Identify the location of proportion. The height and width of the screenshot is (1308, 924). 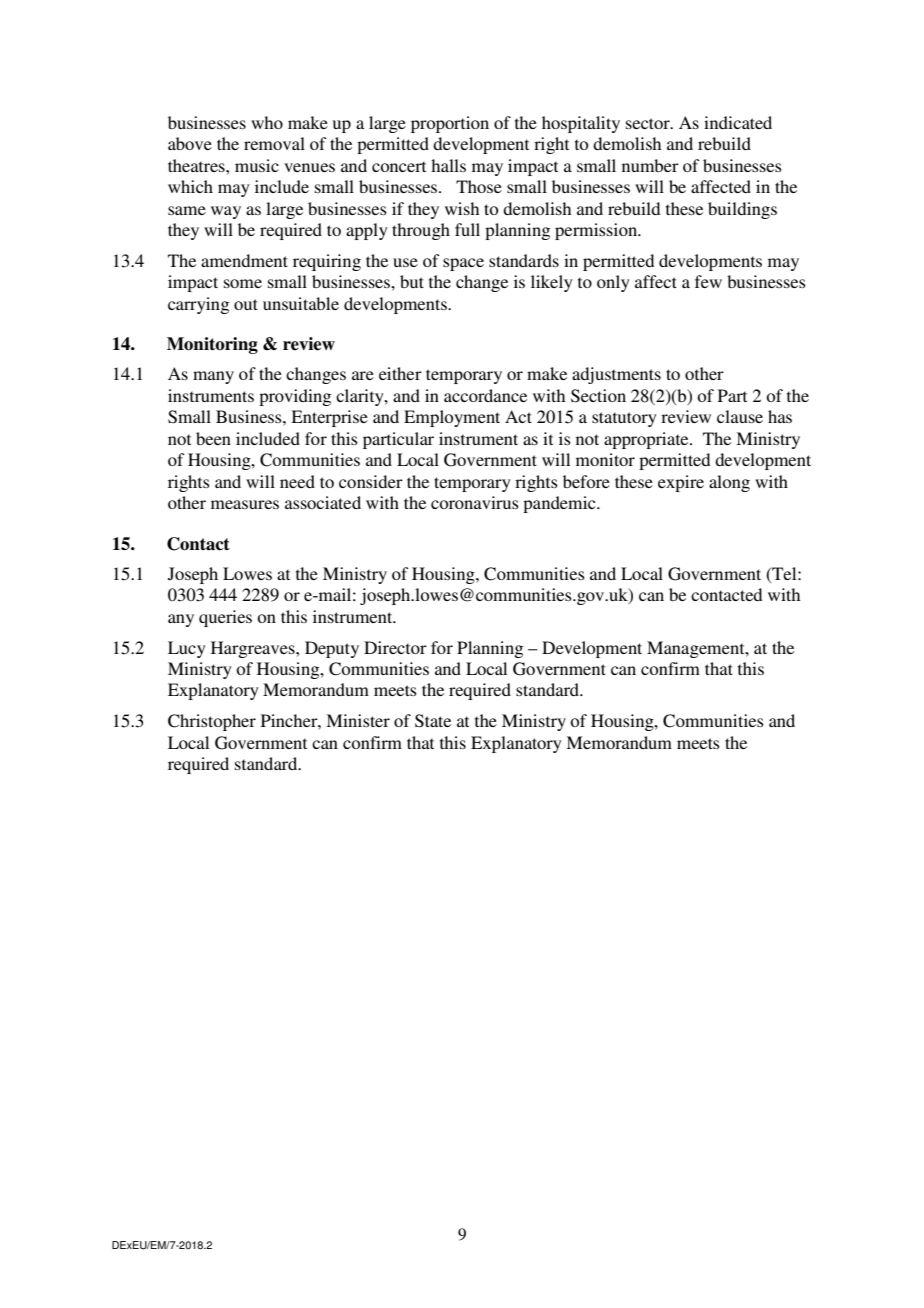
(450, 124).
